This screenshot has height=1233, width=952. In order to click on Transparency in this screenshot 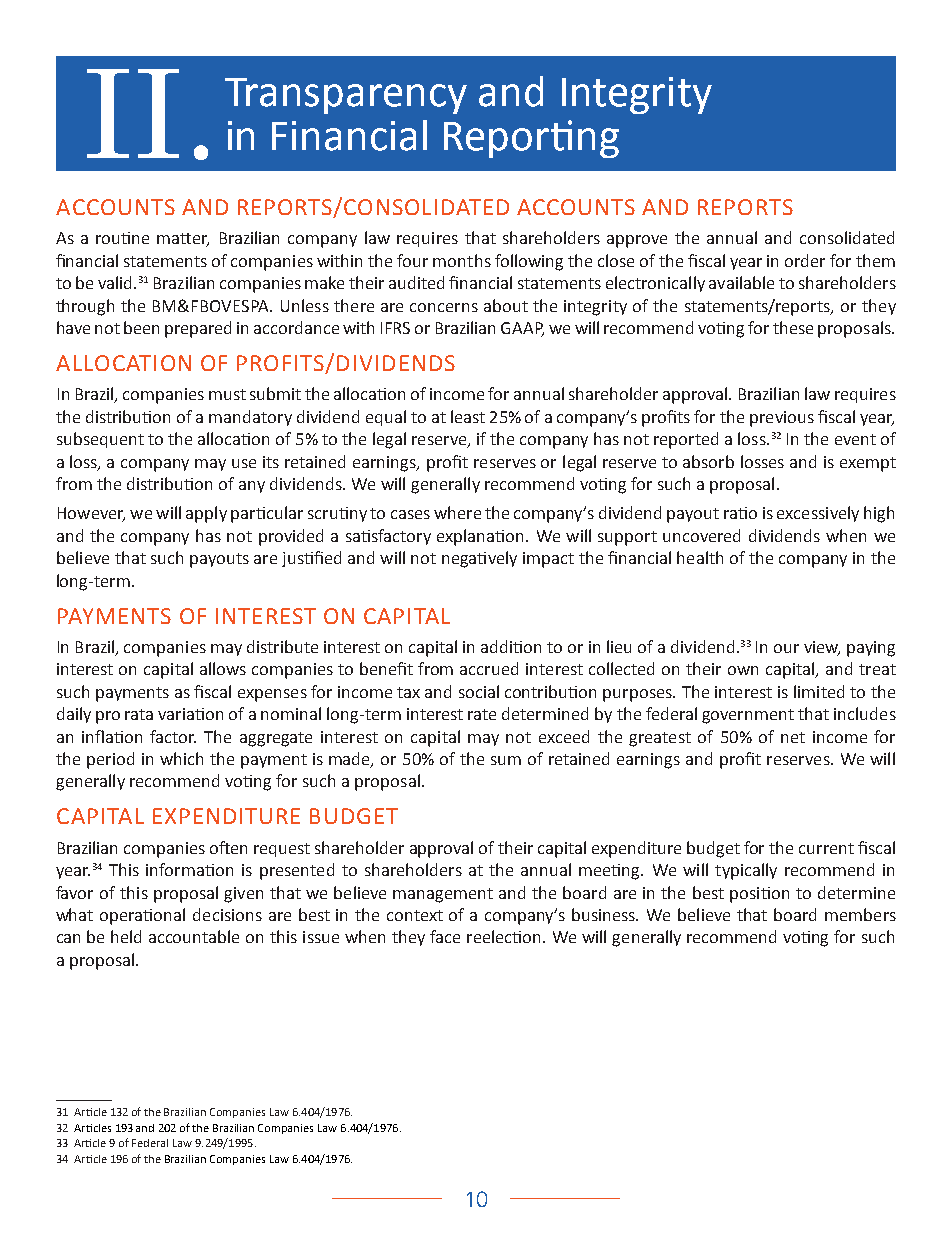, I will do `click(346, 96)`.
